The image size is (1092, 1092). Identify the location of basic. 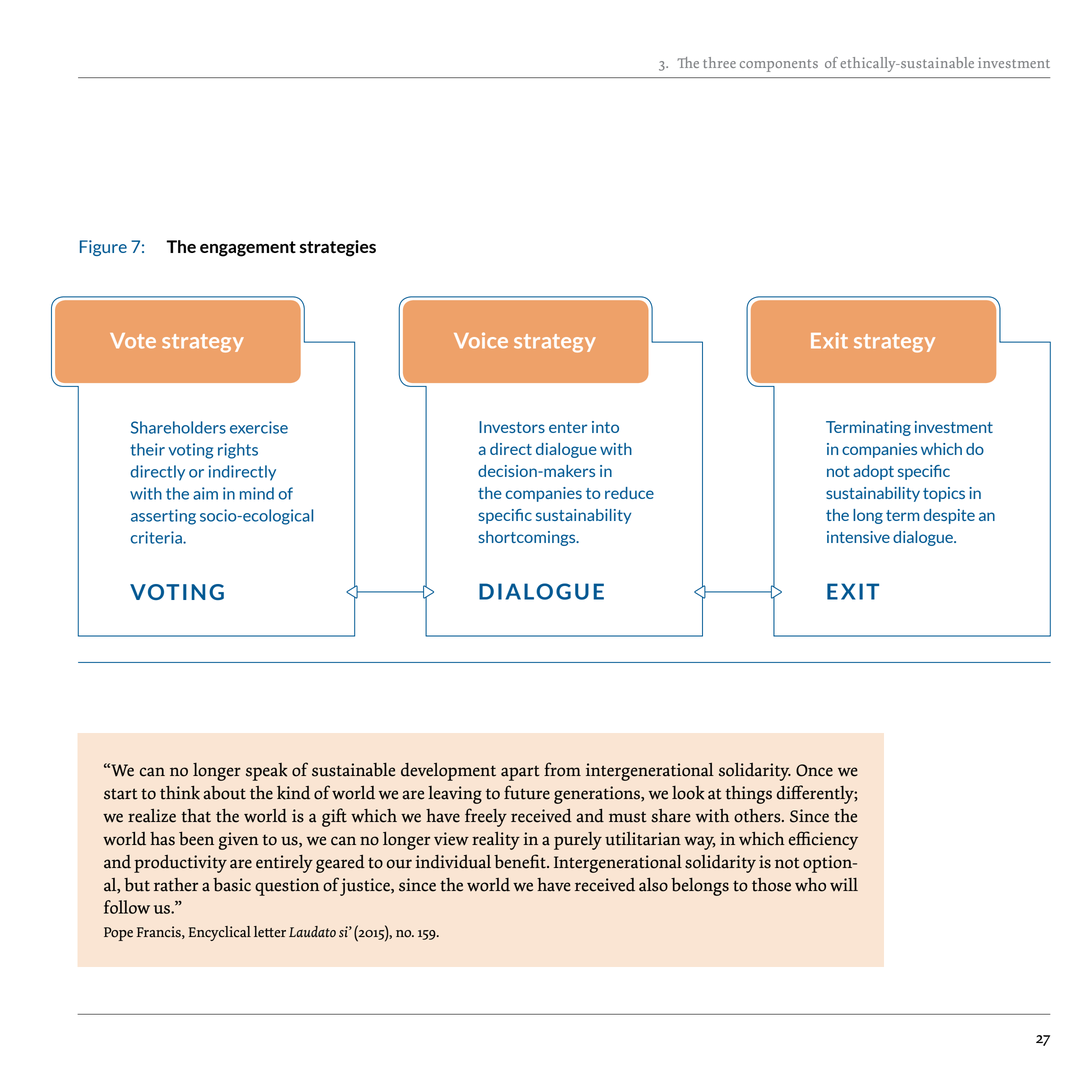
(232, 885).
